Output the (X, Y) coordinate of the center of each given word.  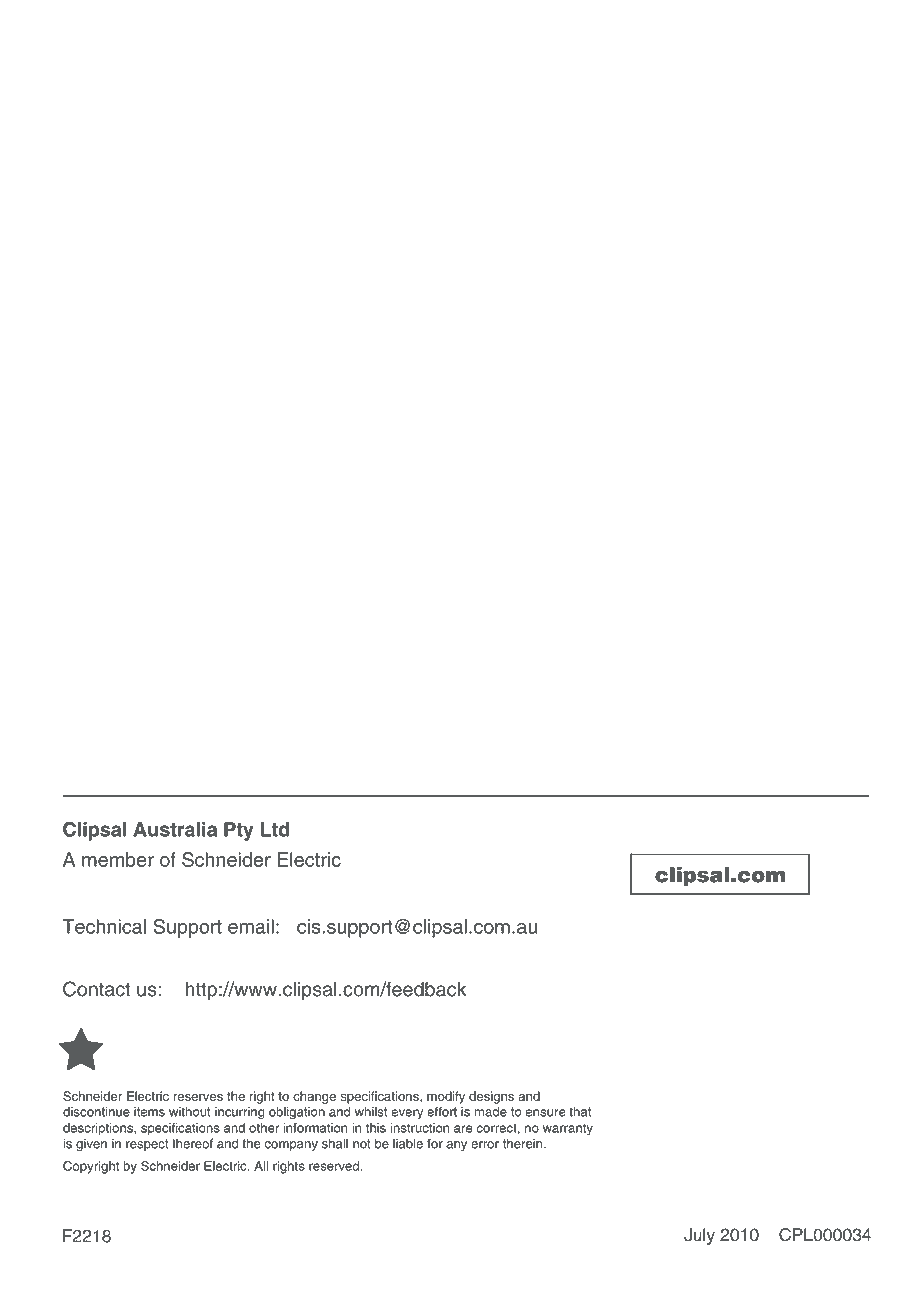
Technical (104, 926)
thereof (192, 1143)
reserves (198, 1097)
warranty (568, 1129)
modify (446, 1097)
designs (491, 1097)
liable (408, 1143)
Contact (97, 989)
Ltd (275, 829)
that (580, 1112)
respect (147, 1145)
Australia (175, 829)
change (314, 1097)
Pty (239, 831)
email (251, 926)
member (118, 859)
